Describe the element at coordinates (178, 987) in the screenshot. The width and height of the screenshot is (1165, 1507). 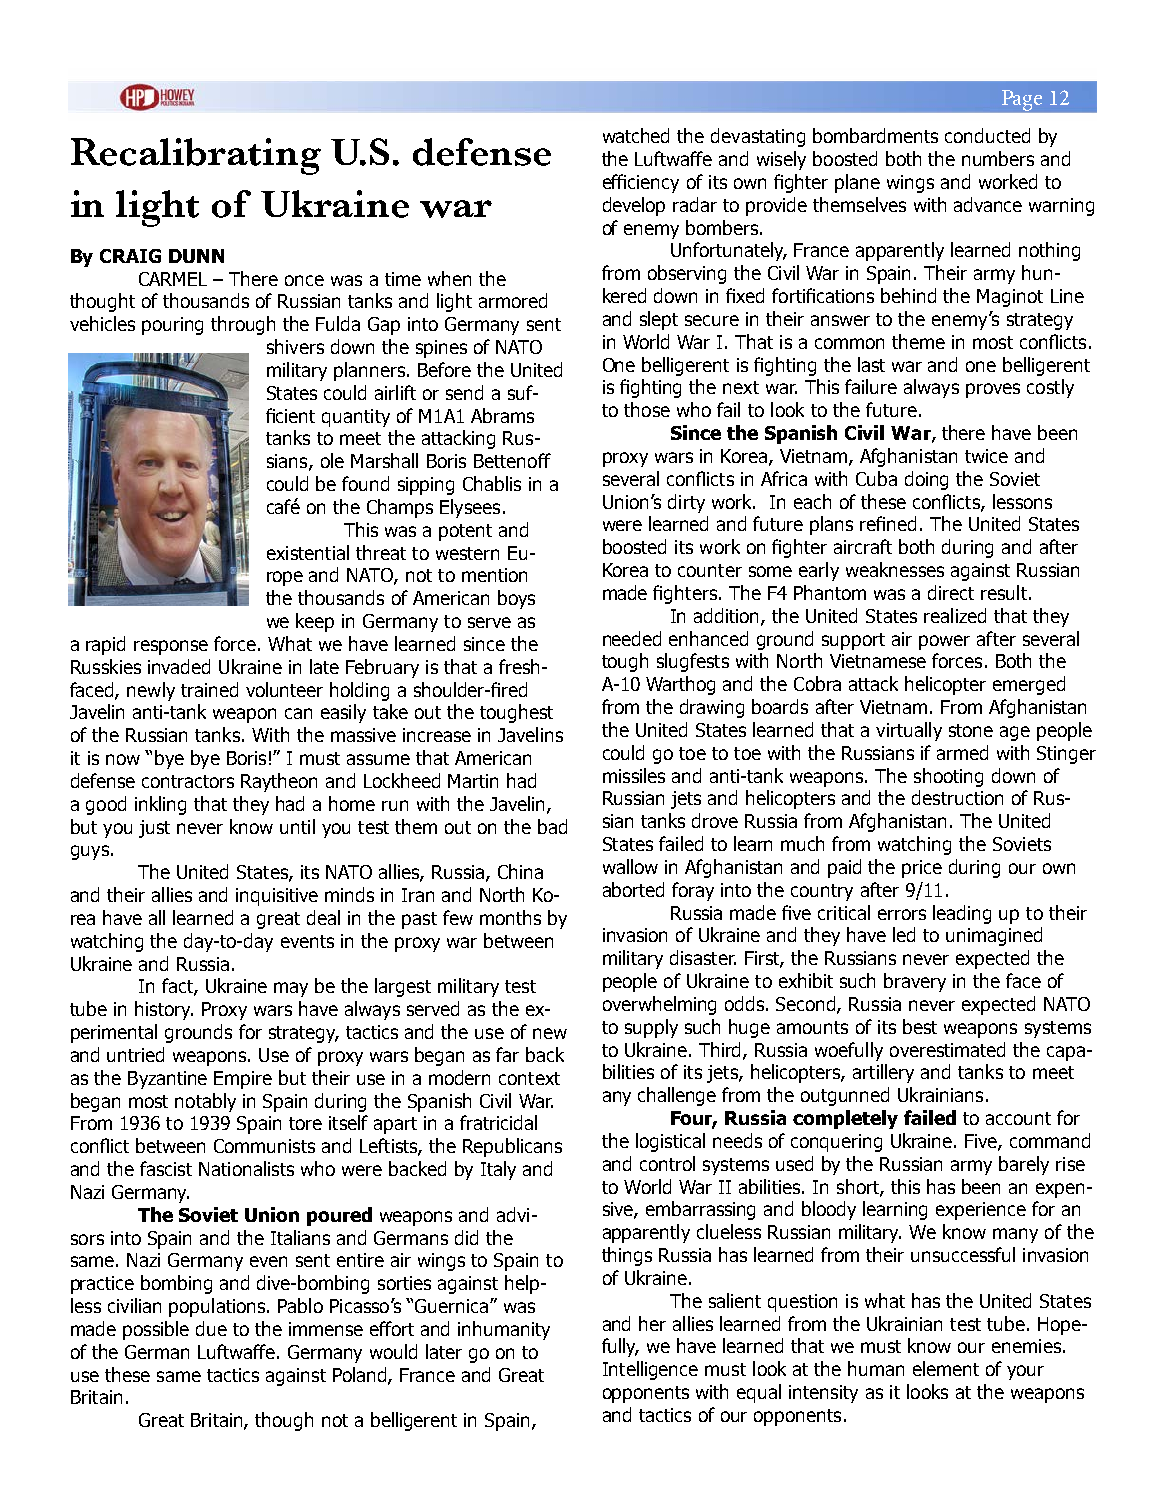
I see `fact` at that location.
